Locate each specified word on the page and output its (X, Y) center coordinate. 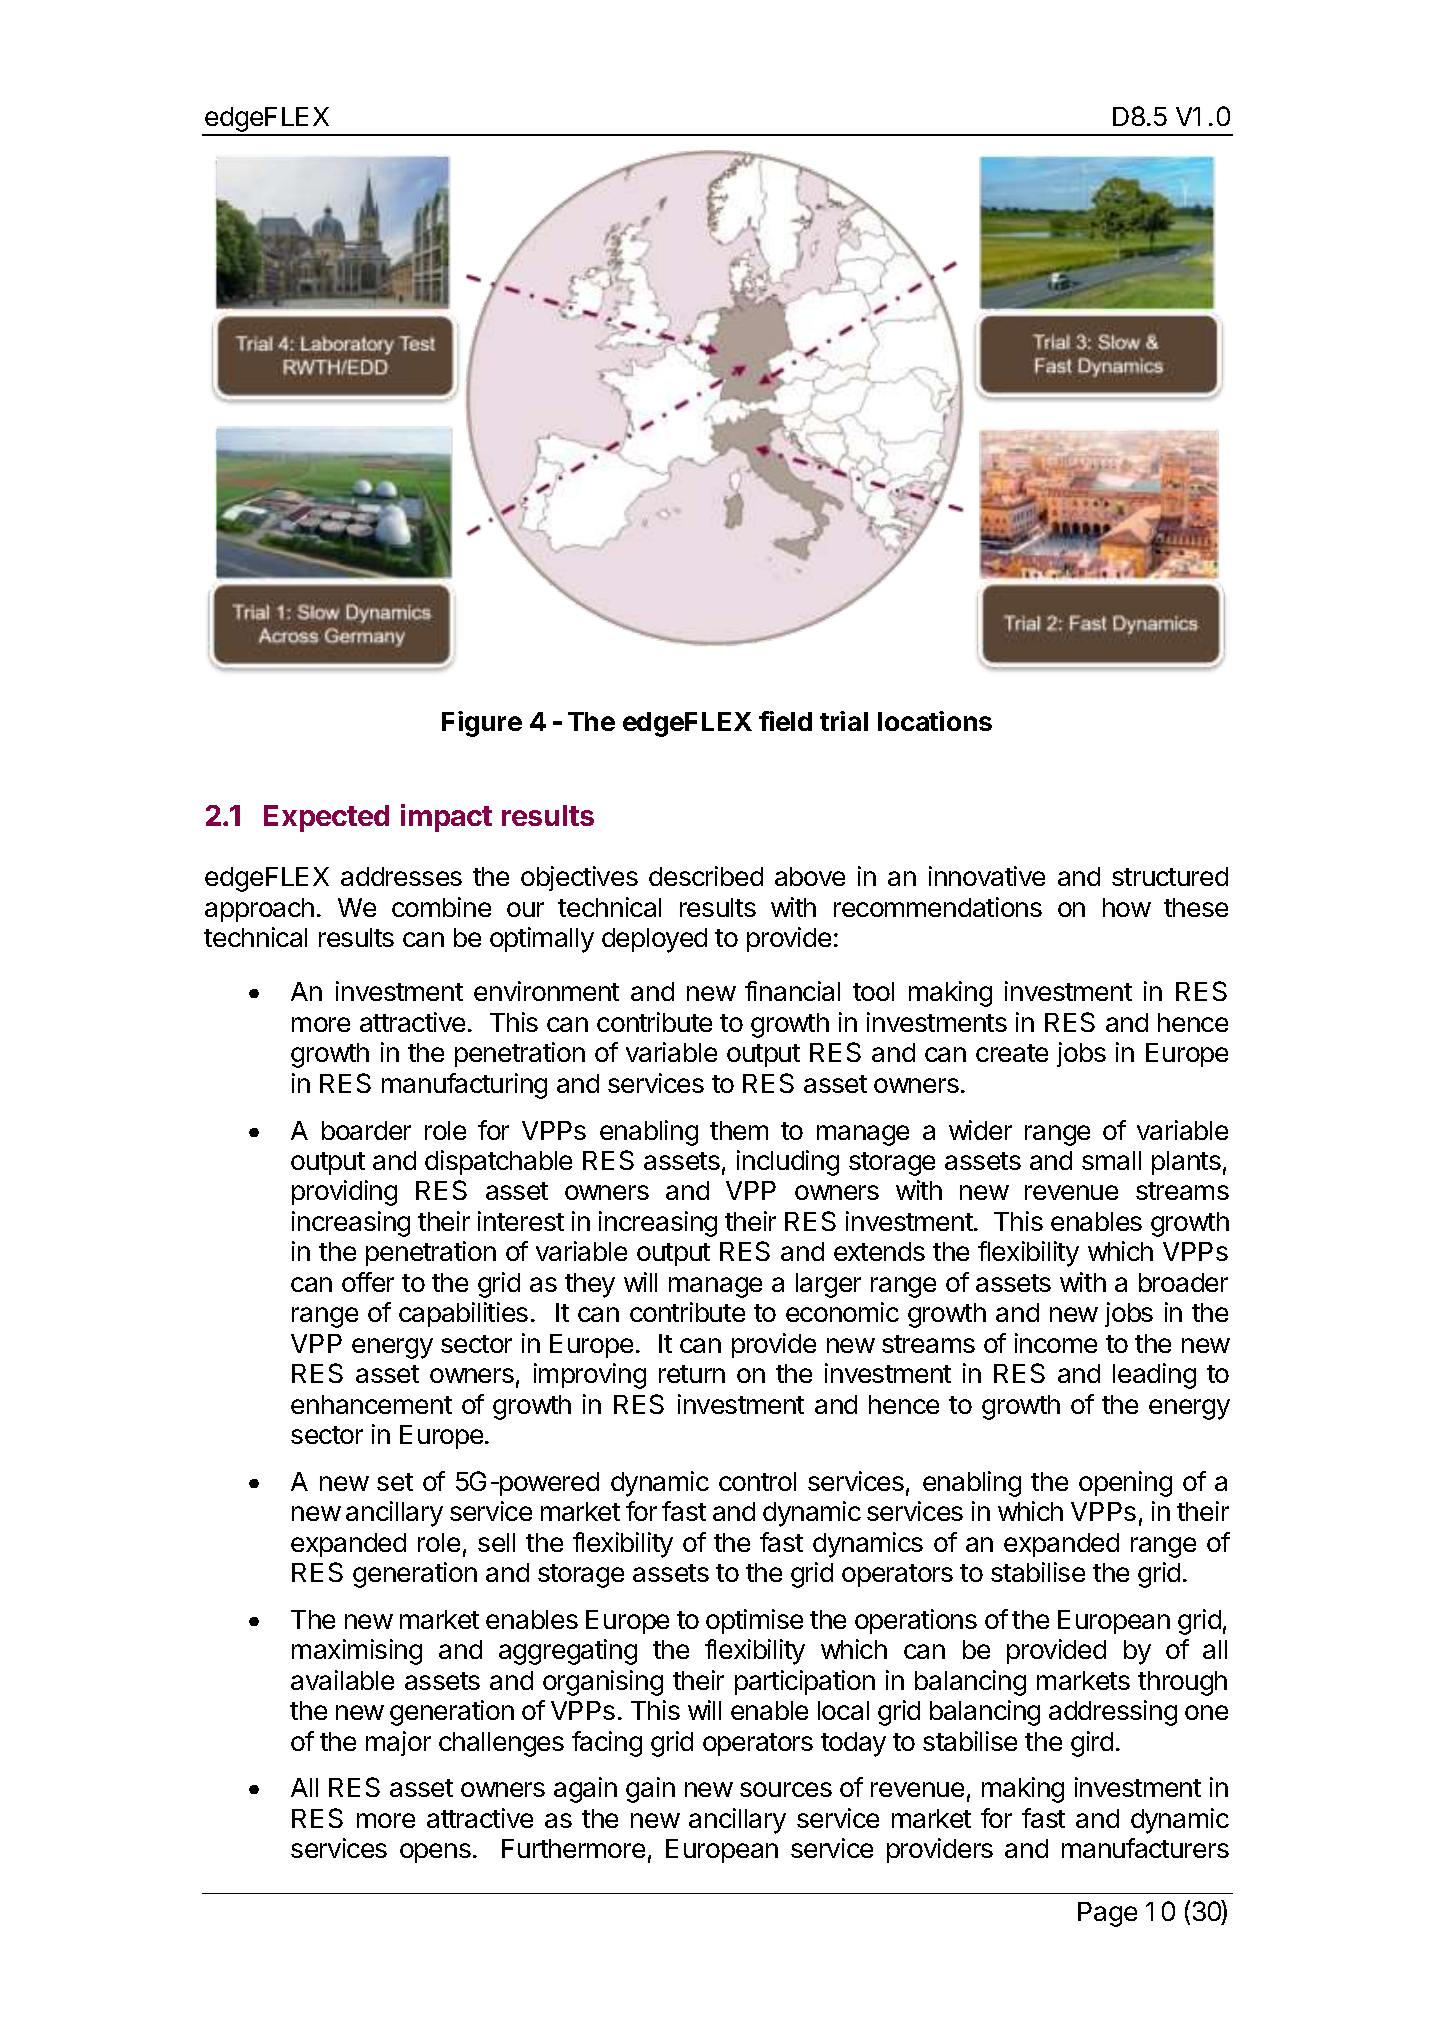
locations (935, 721)
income (1056, 1343)
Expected (326, 818)
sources (786, 1789)
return (692, 1374)
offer (368, 1282)
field (785, 721)
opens (435, 1853)
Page (1107, 1914)
